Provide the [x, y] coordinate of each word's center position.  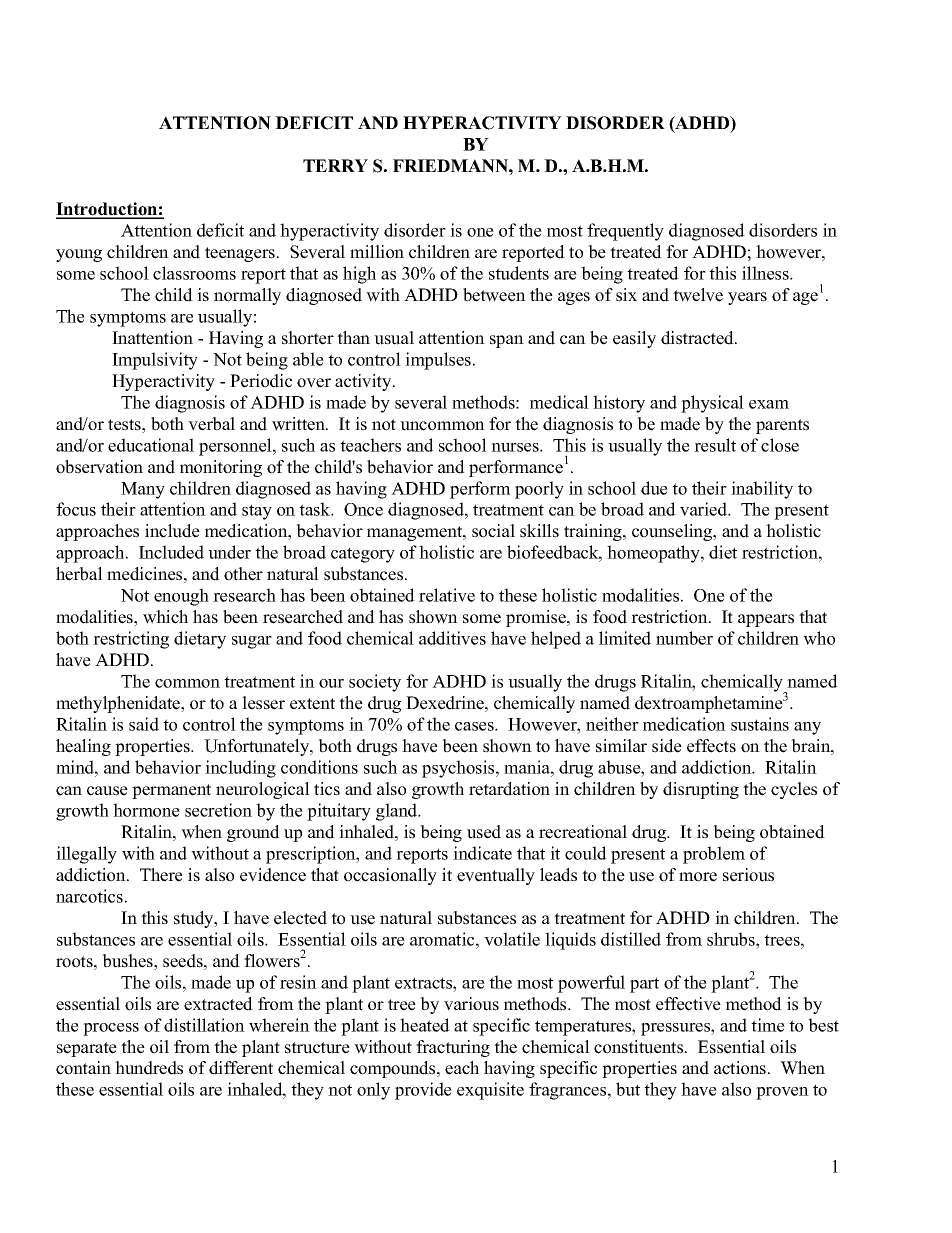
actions [741, 1068]
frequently [625, 232]
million [377, 252]
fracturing [453, 1048]
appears [766, 620]
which [165, 617]
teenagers [240, 254]
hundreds [149, 1068]
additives [452, 638]
